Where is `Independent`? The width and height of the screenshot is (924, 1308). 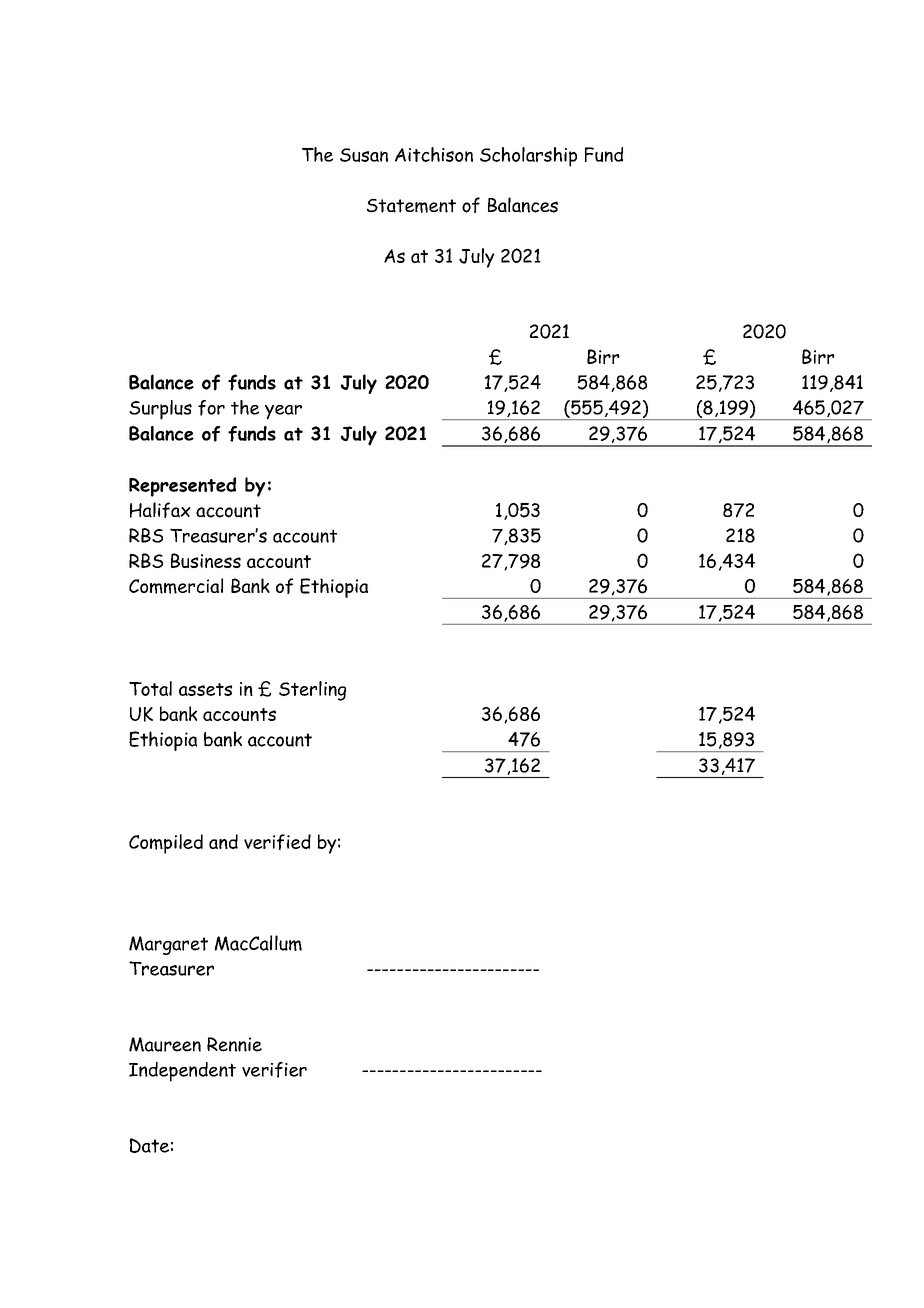 Independent is located at coordinates (182, 1072).
